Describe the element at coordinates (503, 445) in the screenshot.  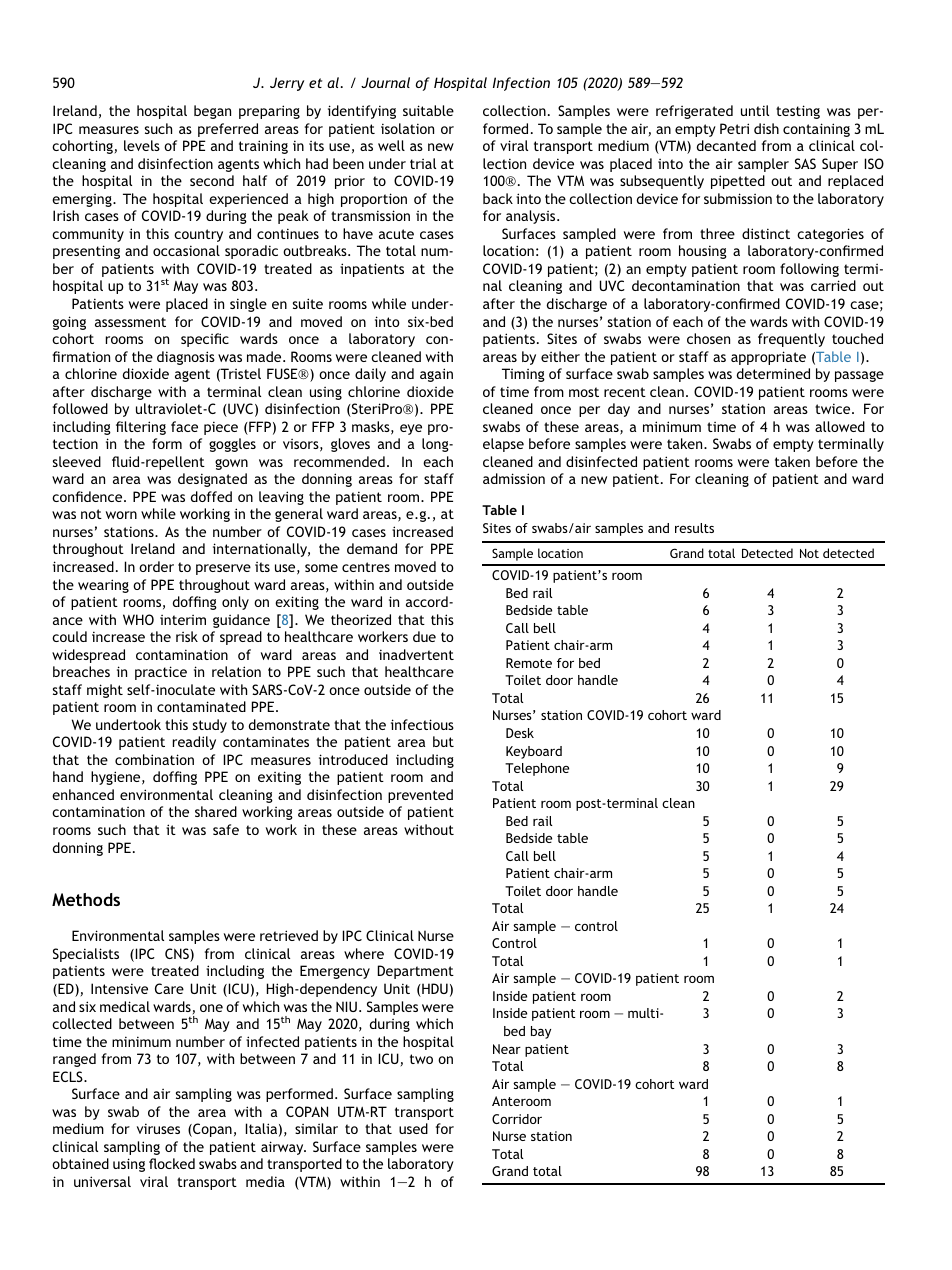
I see `elapse` at that location.
